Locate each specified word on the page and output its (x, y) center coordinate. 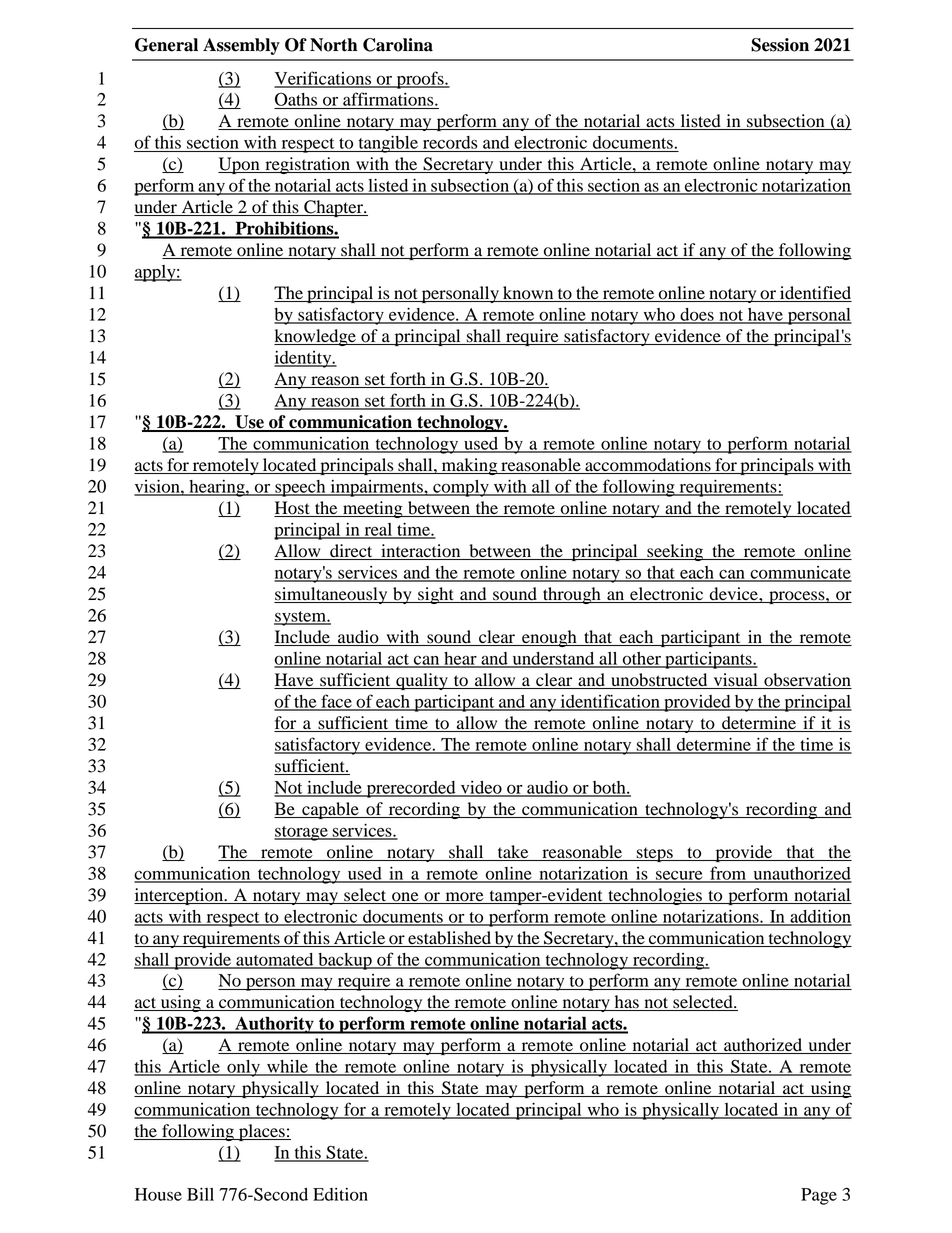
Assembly (241, 46)
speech (300, 488)
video (481, 788)
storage (302, 833)
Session (780, 45)
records (450, 142)
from (728, 874)
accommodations (648, 466)
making (469, 466)
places (262, 1132)
